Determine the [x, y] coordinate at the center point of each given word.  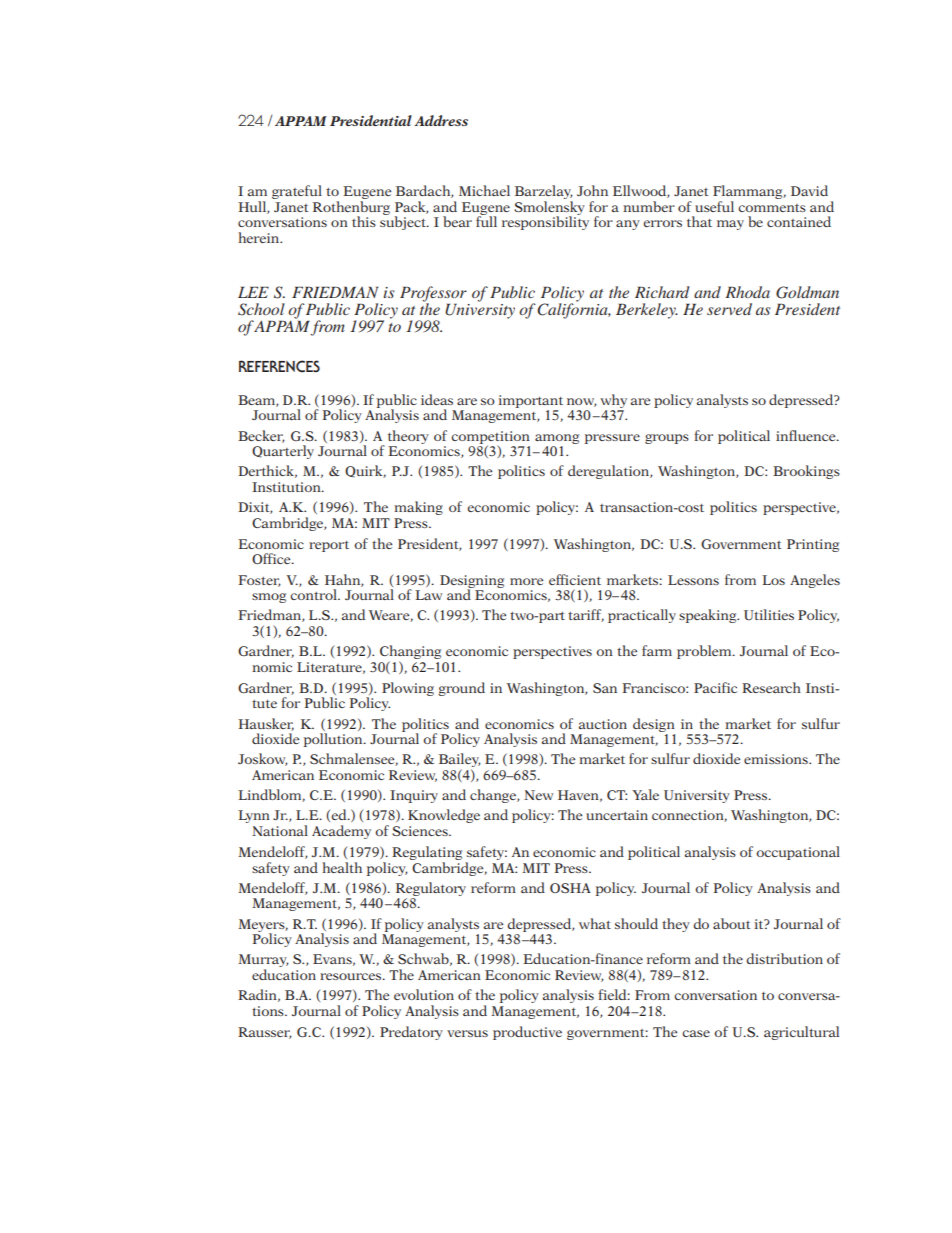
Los [773, 580]
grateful [297, 192]
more [526, 581]
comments [772, 208]
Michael [484, 190]
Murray [263, 962]
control [314, 594]
